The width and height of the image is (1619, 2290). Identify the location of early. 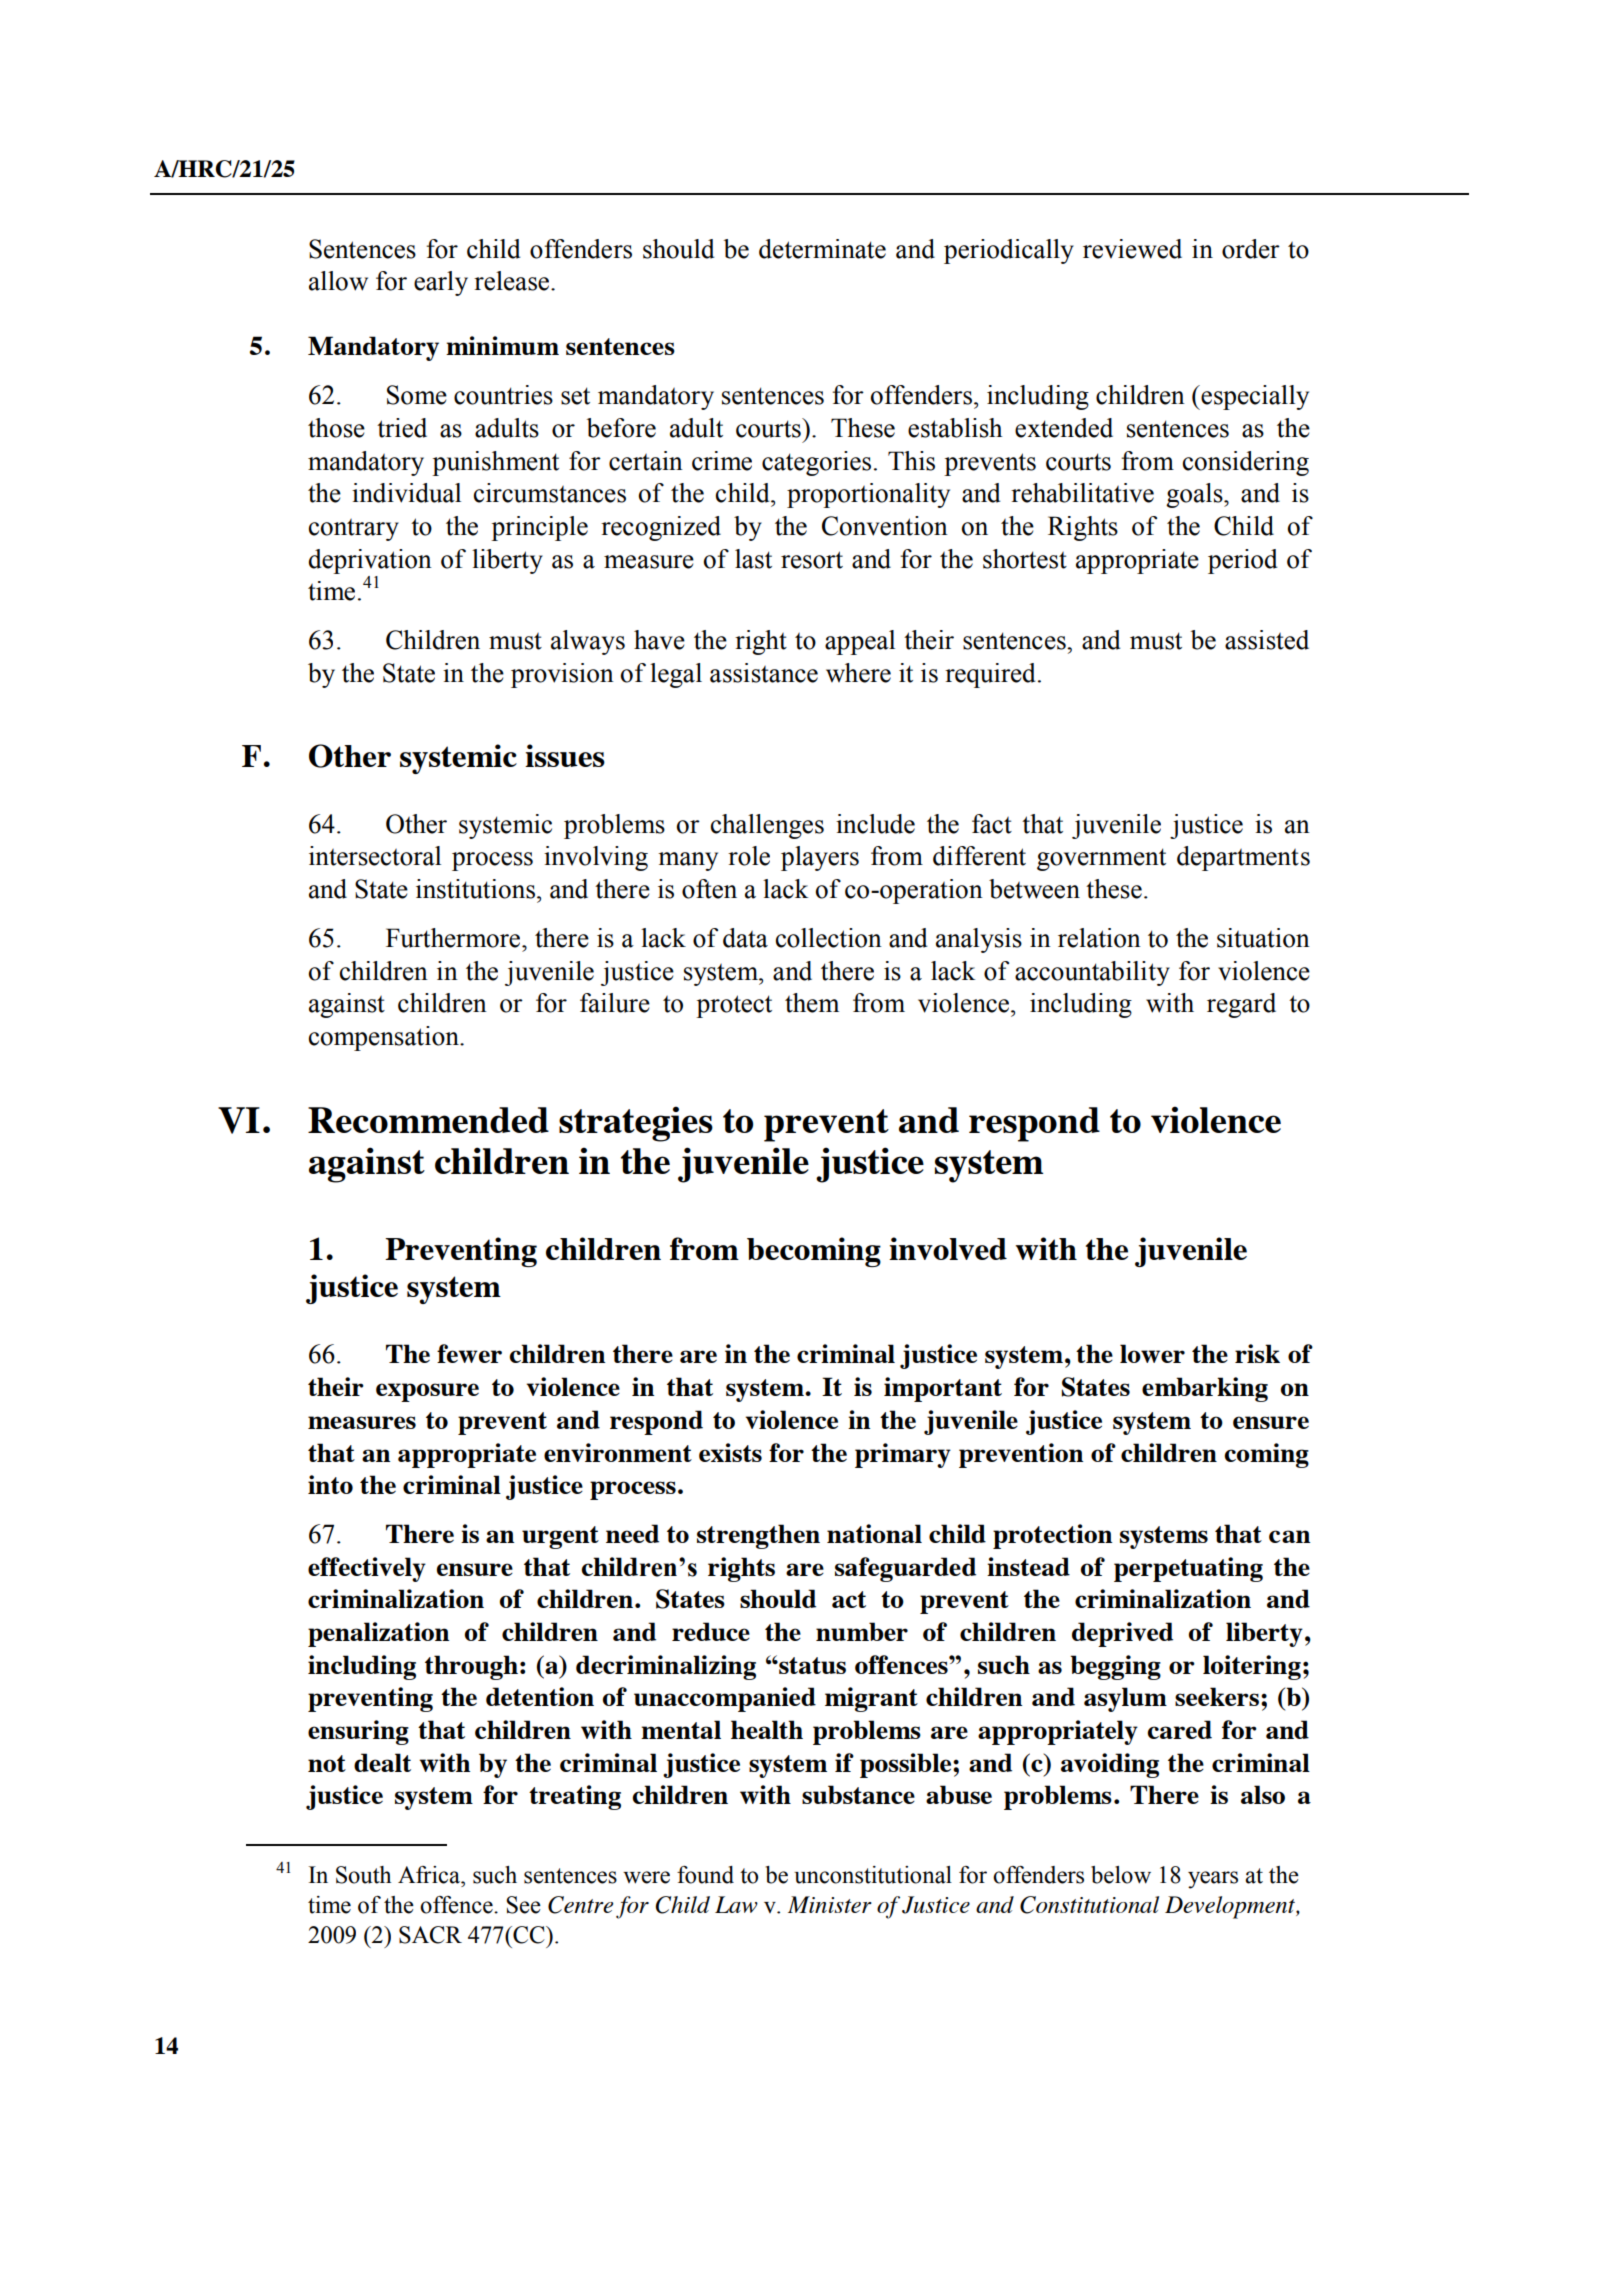
(441, 283).
